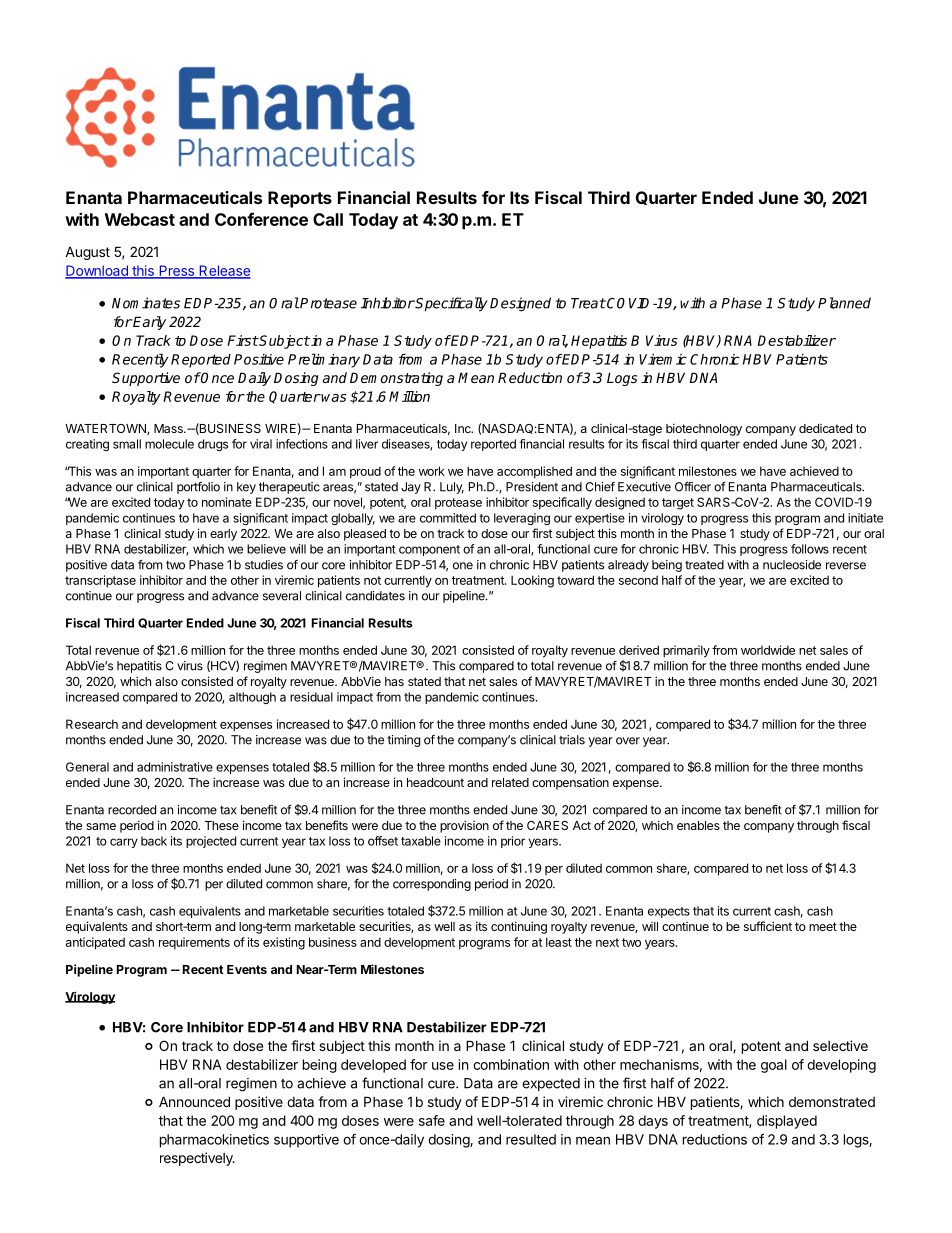 This screenshot has height=1233, width=952. Describe the element at coordinates (214, 1141) in the screenshot. I see `pharmacokinetics` at that location.
